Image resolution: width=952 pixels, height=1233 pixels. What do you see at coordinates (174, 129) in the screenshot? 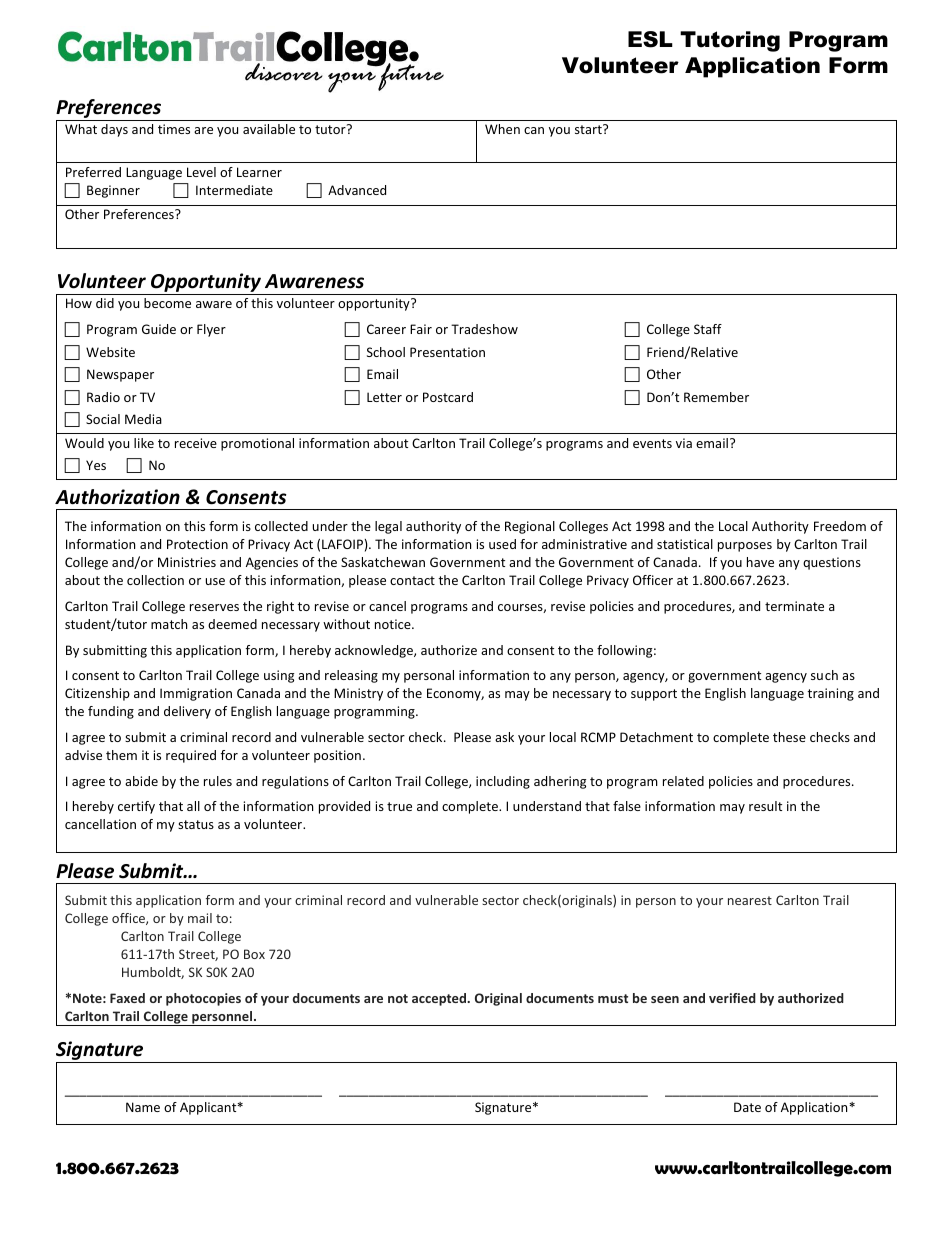
I see `times` at bounding box center [174, 129].
